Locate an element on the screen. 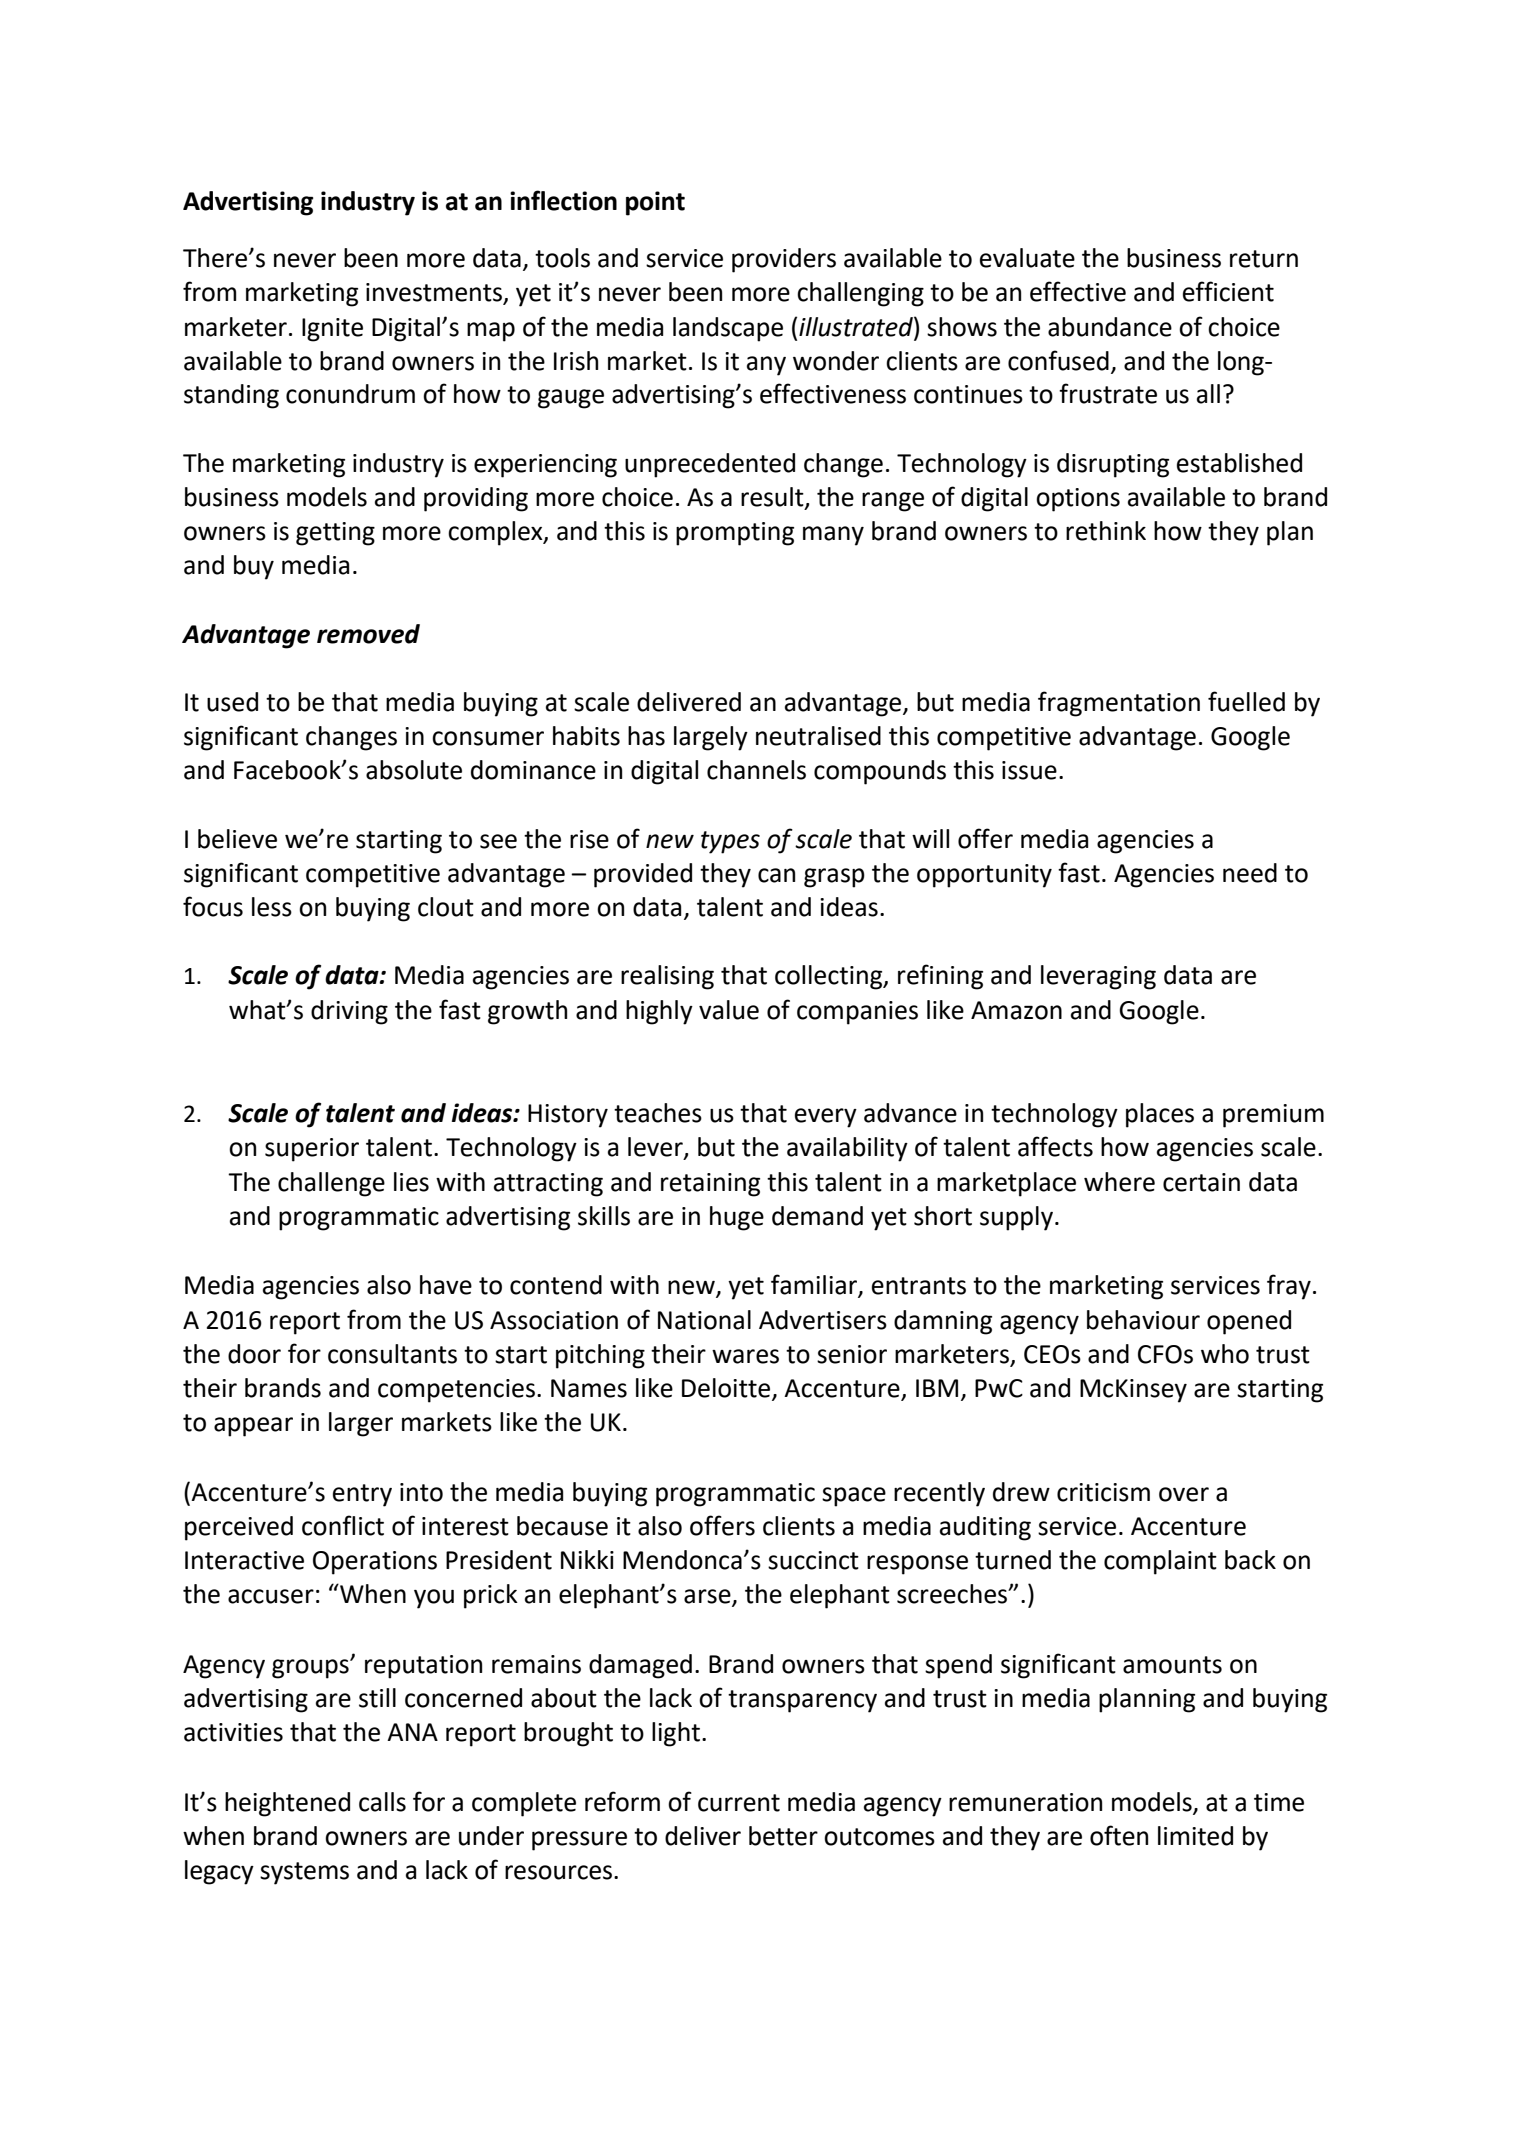 The image size is (1513, 2141). efficient is located at coordinates (1228, 291).
